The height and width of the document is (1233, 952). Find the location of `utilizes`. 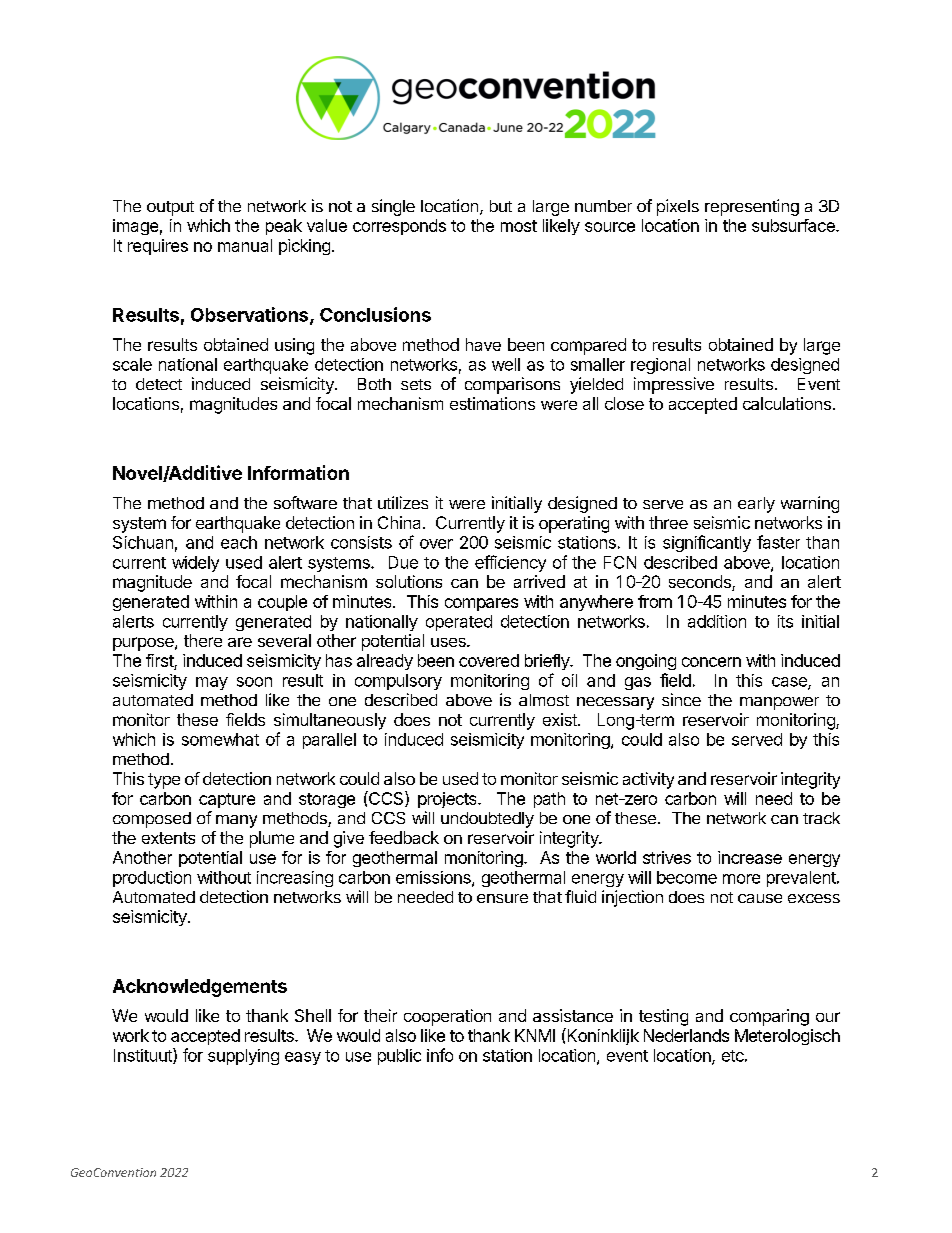

utilizes is located at coordinates (403, 502).
